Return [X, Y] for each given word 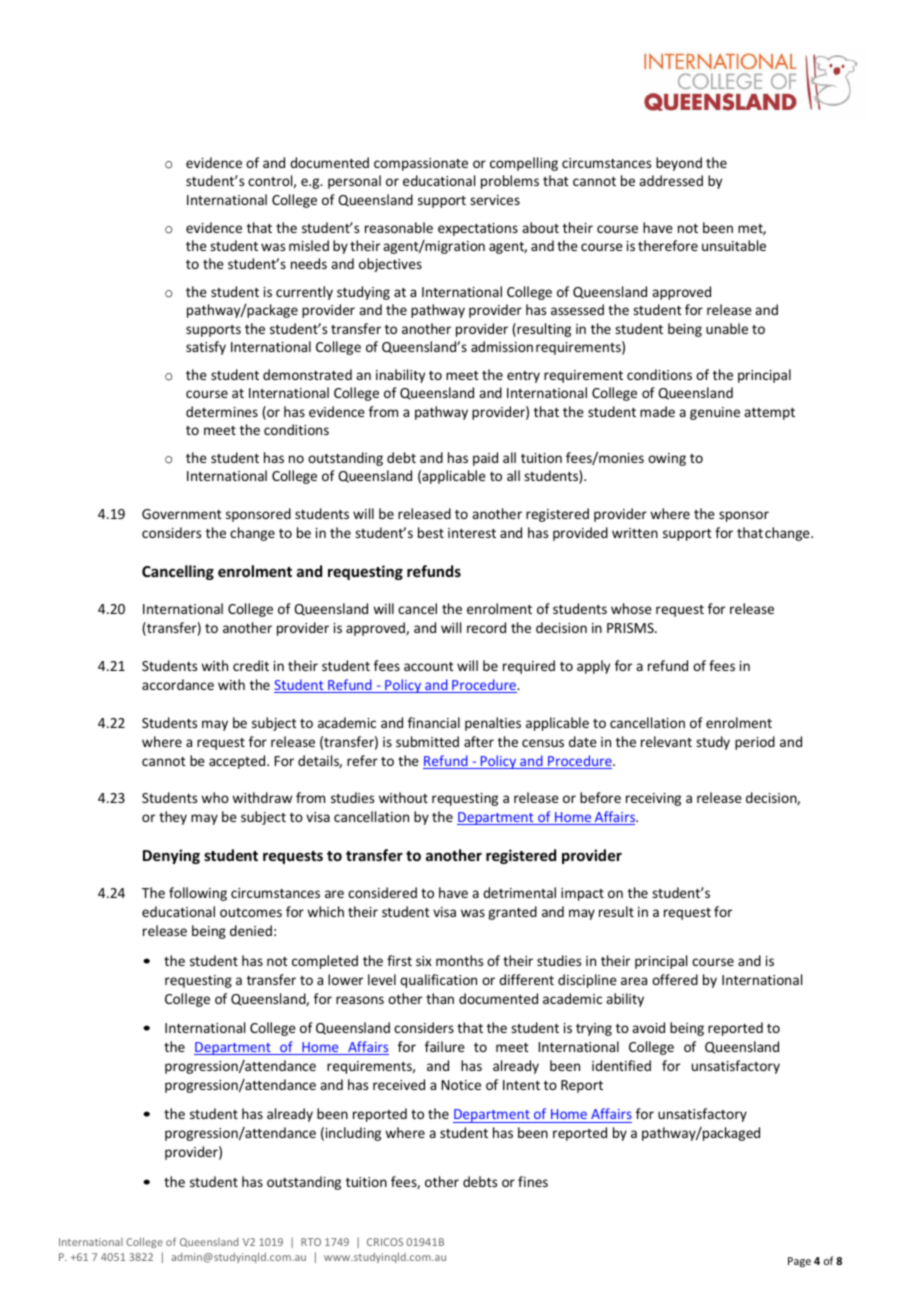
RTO [311, 1242]
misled [309, 245]
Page [799, 1262]
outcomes [251, 912]
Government [182, 514]
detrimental [519, 892]
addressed [671, 180]
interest [472, 533]
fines [533, 1181]
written [635, 533]
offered [675, 979]
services [495, 200]
